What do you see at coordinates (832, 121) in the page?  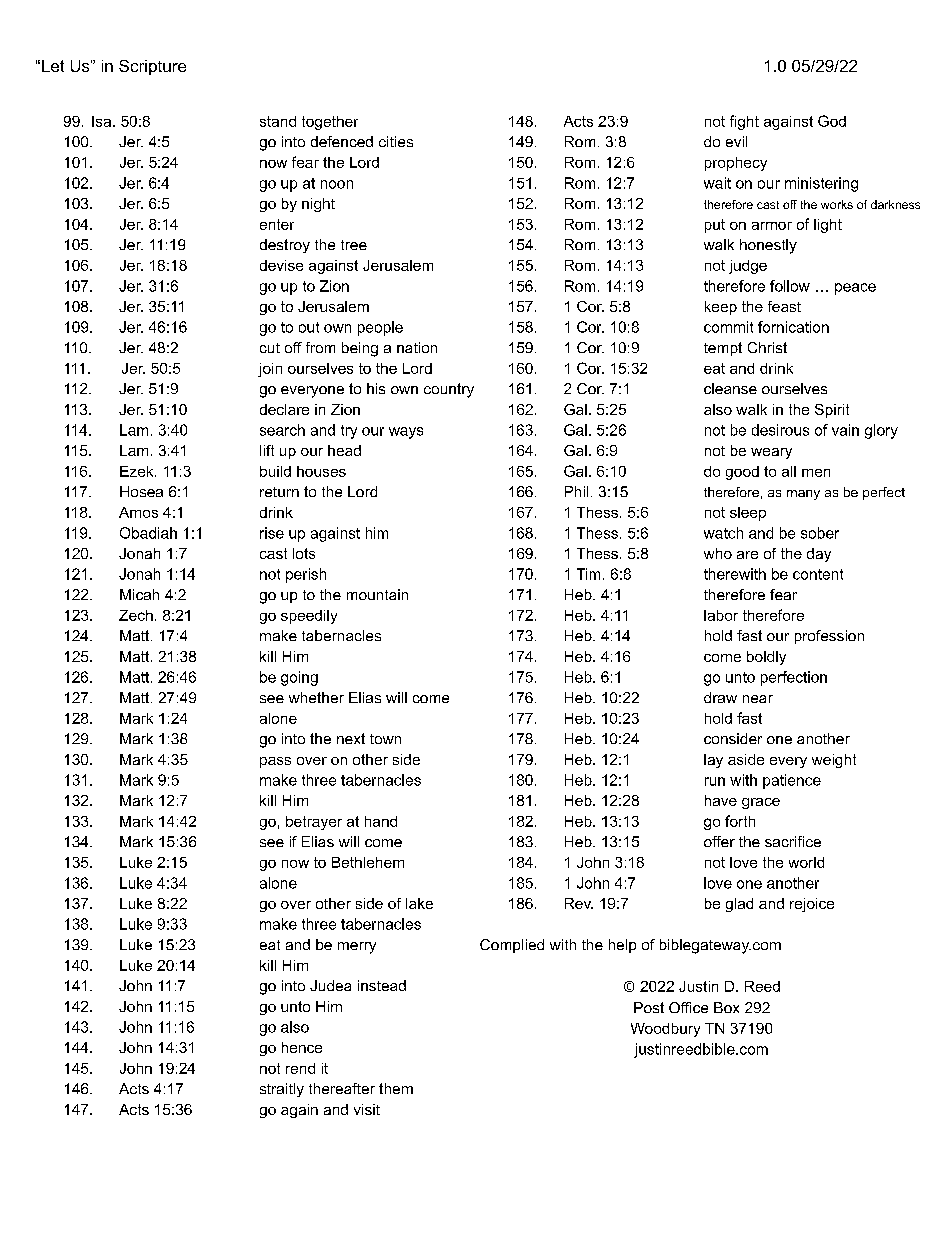 I see `God` at bounding box center [832, 121].
